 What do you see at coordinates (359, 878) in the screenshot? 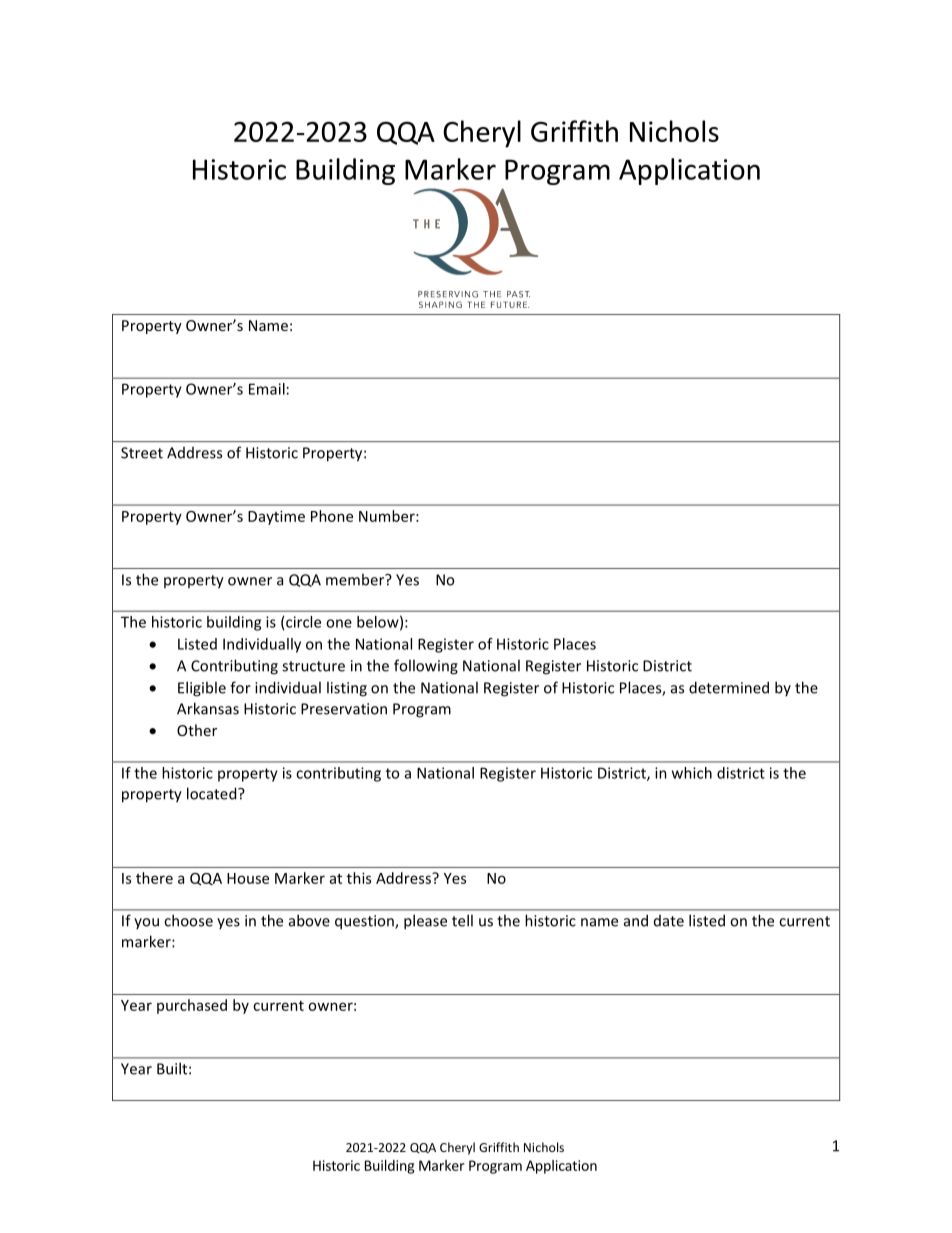
I see `this` at bounding box center [359, 878].
